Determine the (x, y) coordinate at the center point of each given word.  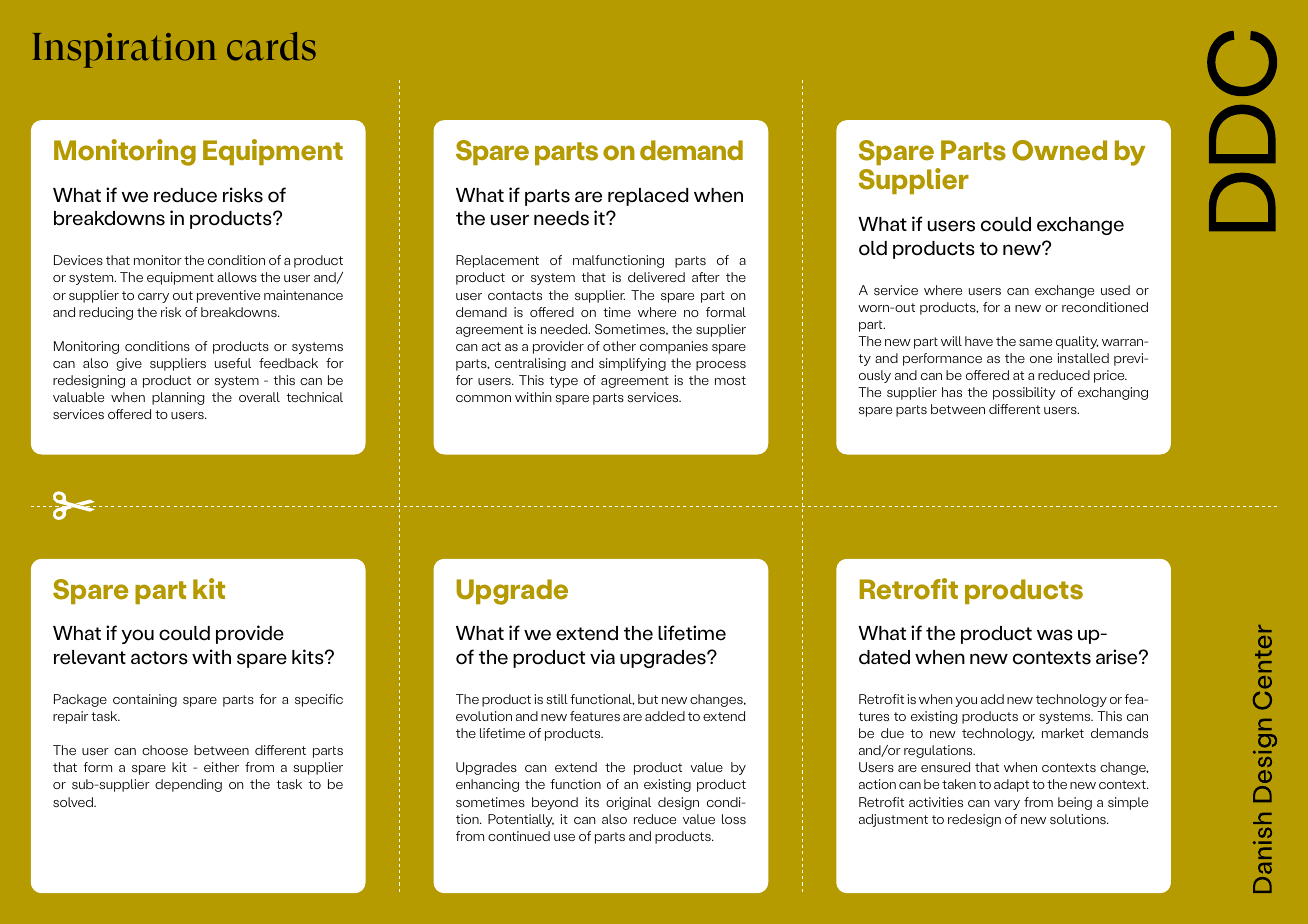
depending (188, 785)
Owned (1059, 150)
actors (159, 658)
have (979, 341)
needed (565, 329)
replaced (648, 197)
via (602, 656)
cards (271, 46)
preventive (228, 296)
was (1055, 635)
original (628, 803)
